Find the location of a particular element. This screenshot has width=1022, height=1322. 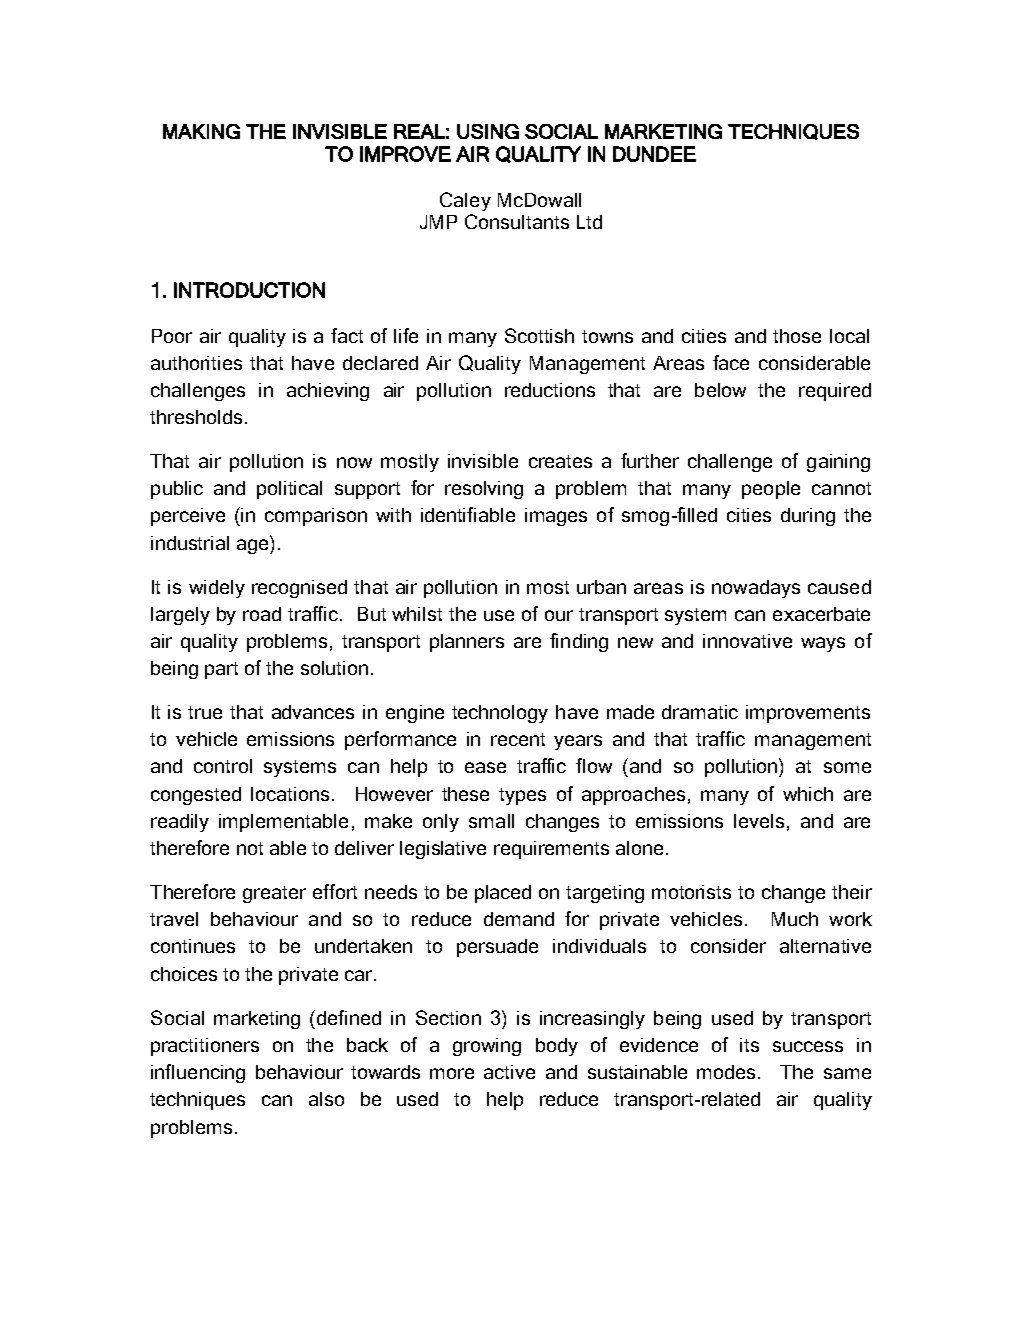

influencing is located at coordinates (198, 1073).
